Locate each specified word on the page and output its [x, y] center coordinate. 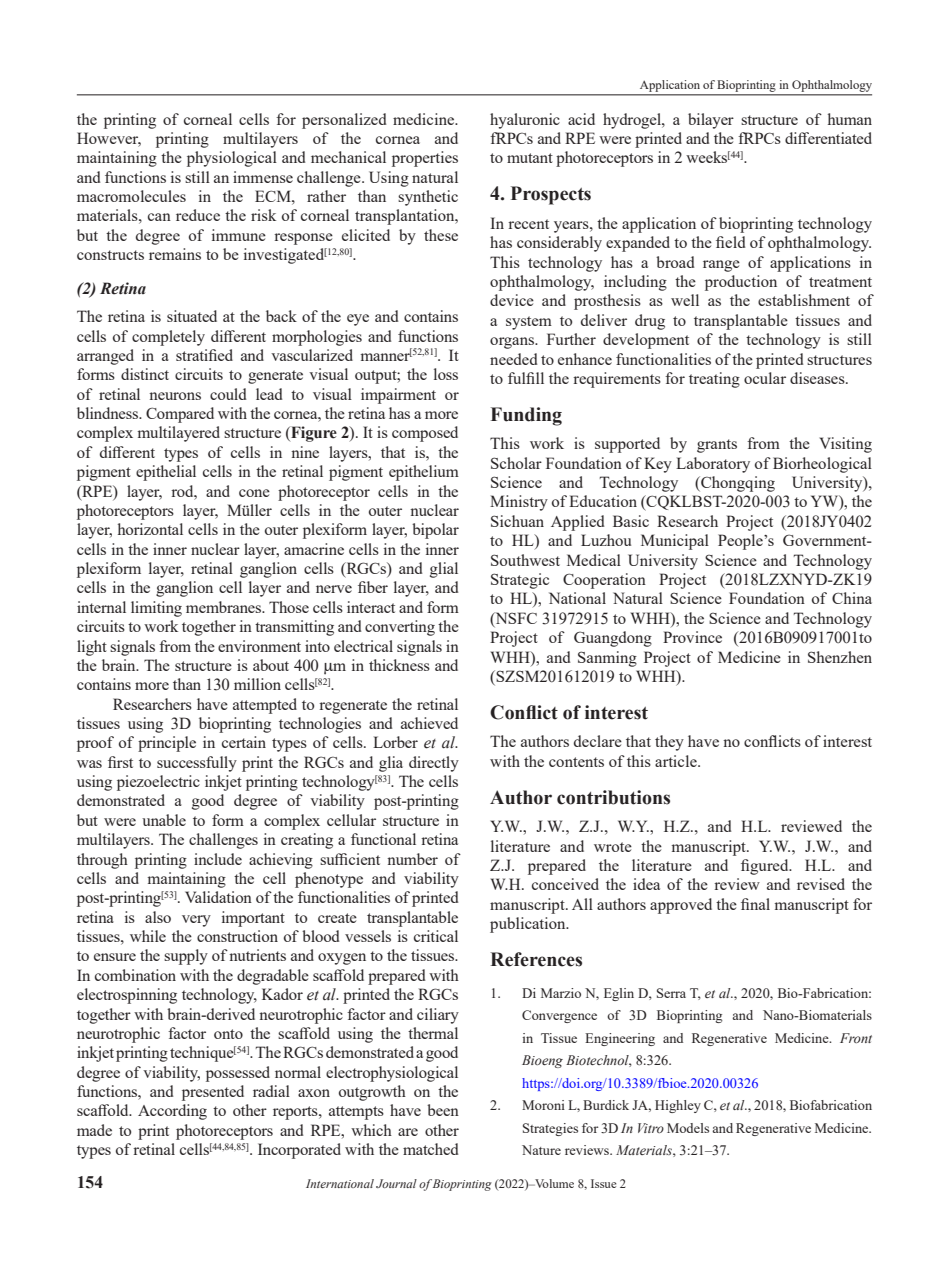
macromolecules [131, 196]
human [850, 119]
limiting [156, 609]
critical [436, 936]
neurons [175, 396]
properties [425, 159]
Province [692, 637]
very [196, 921]
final [755, 904]
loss [446, 374]
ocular [765, 378]
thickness [399, 665]
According [172, 1112]
